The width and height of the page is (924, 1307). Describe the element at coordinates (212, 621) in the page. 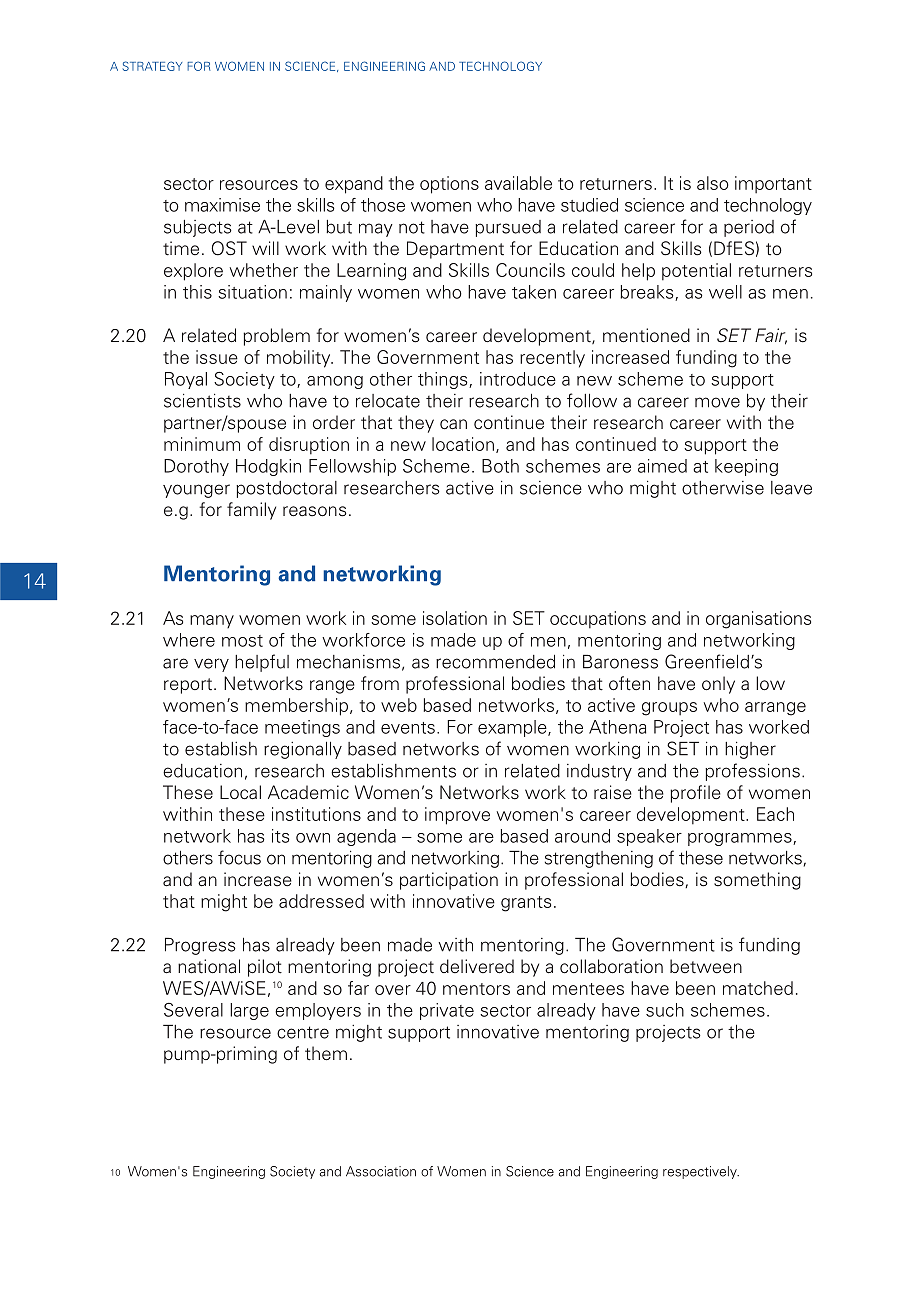

I see `many` at that location.
